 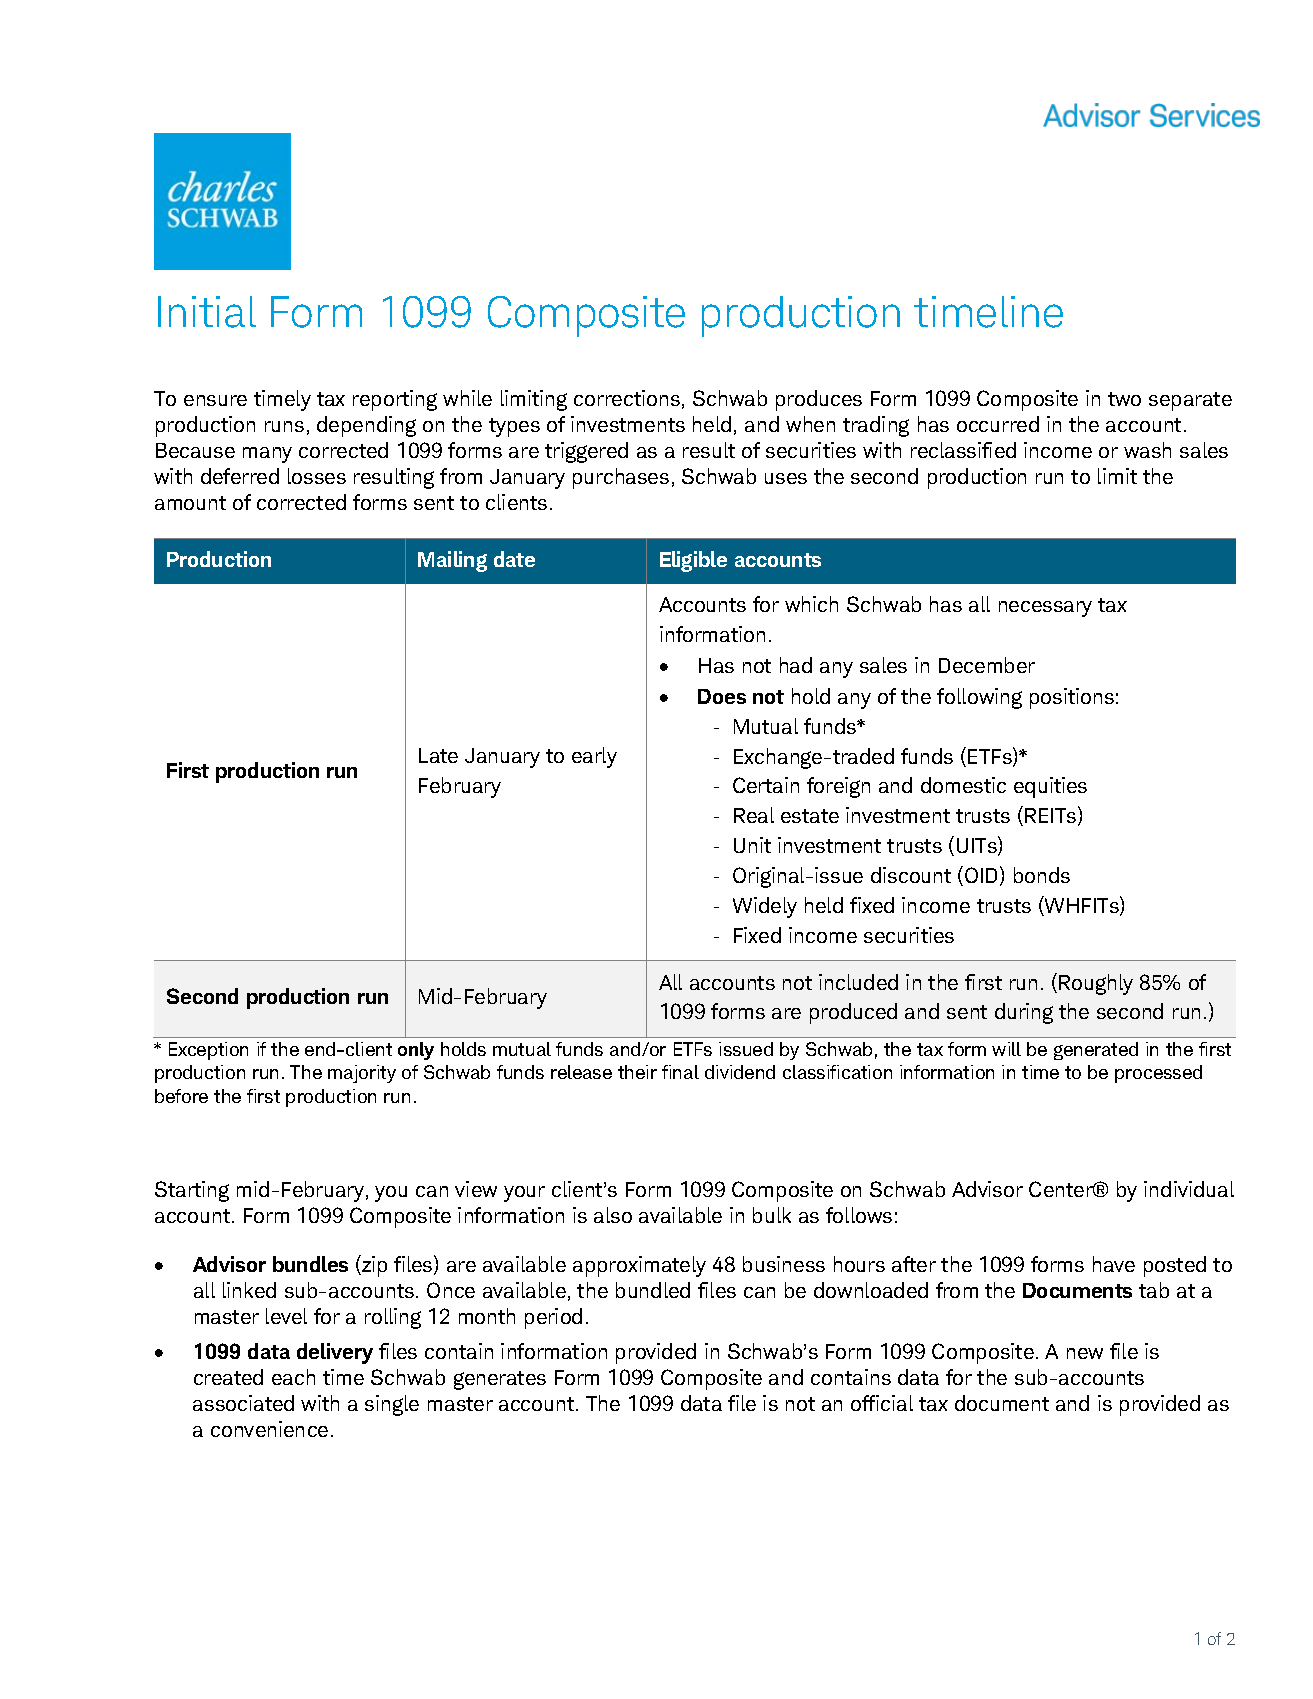 I want to click on Unit, so click(x=752, y=845).
